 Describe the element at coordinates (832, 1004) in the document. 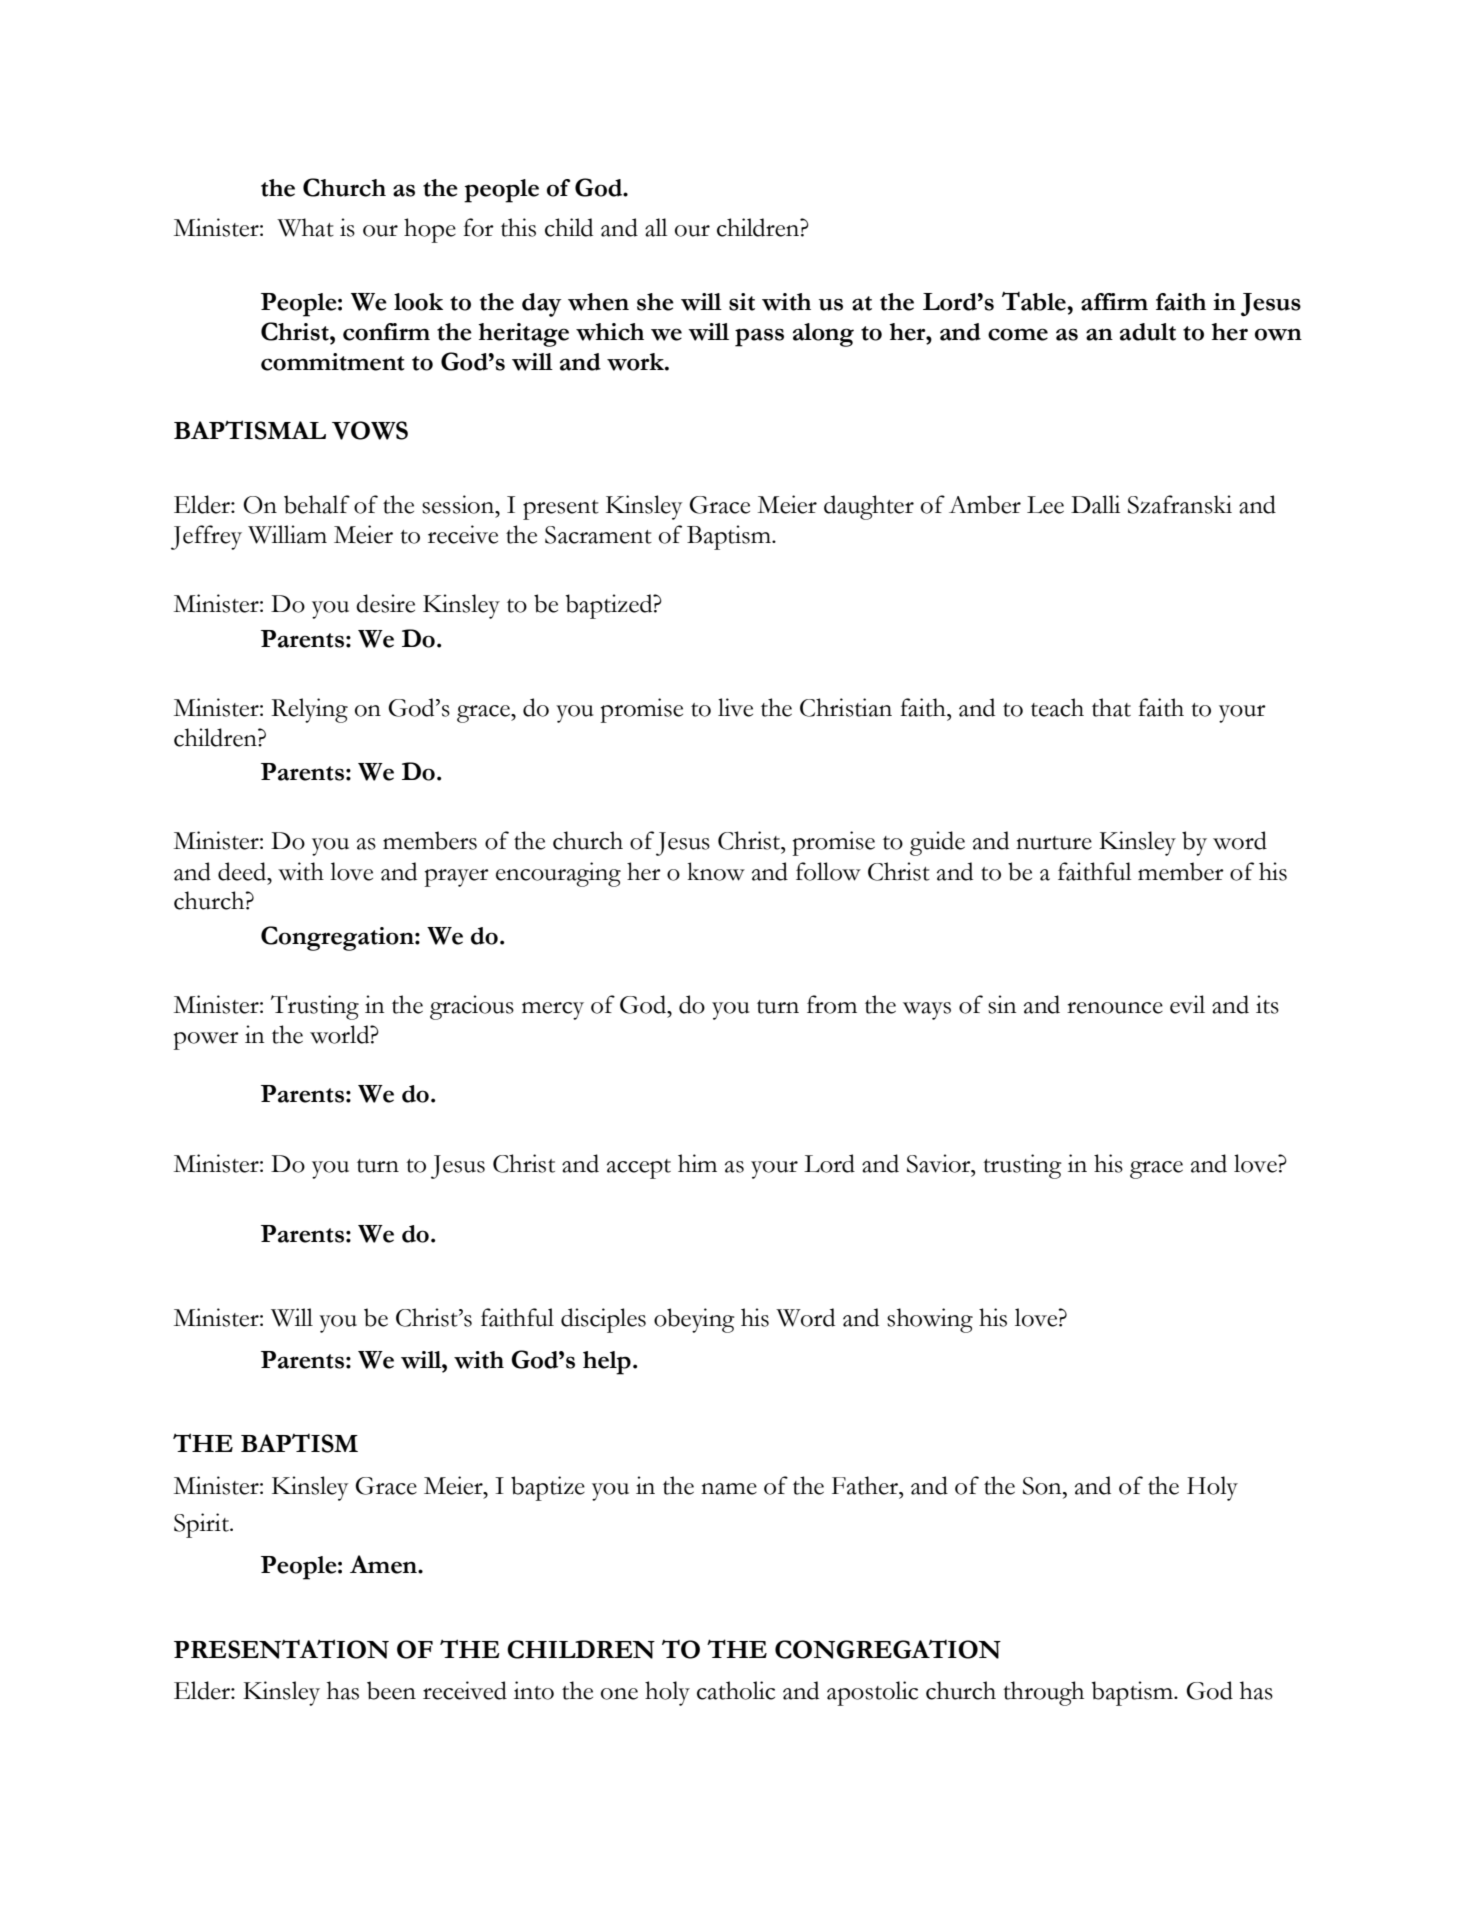

I see `from` at that location.
